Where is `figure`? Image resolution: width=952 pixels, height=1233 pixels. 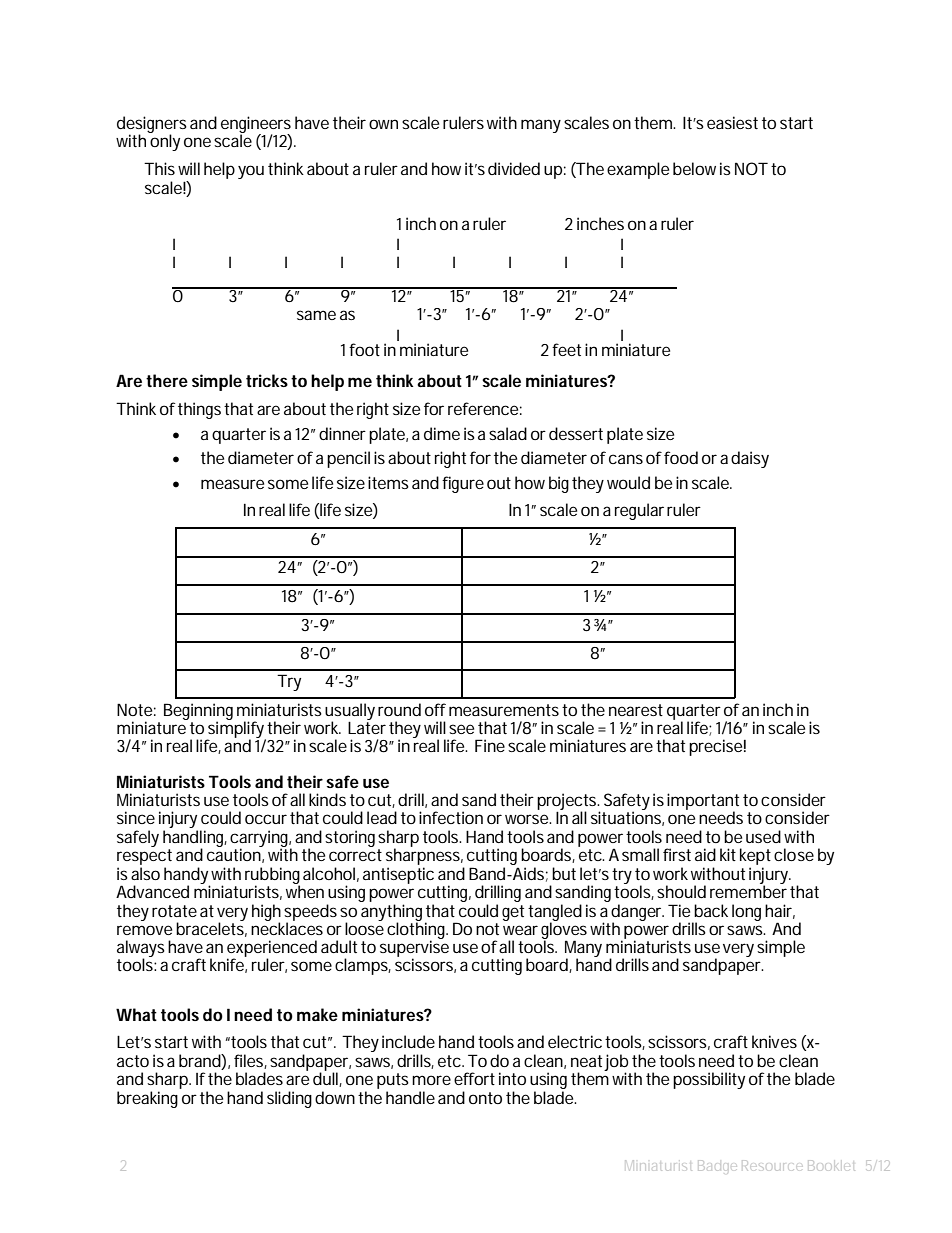
figure is located at coordinates (463, 484).
